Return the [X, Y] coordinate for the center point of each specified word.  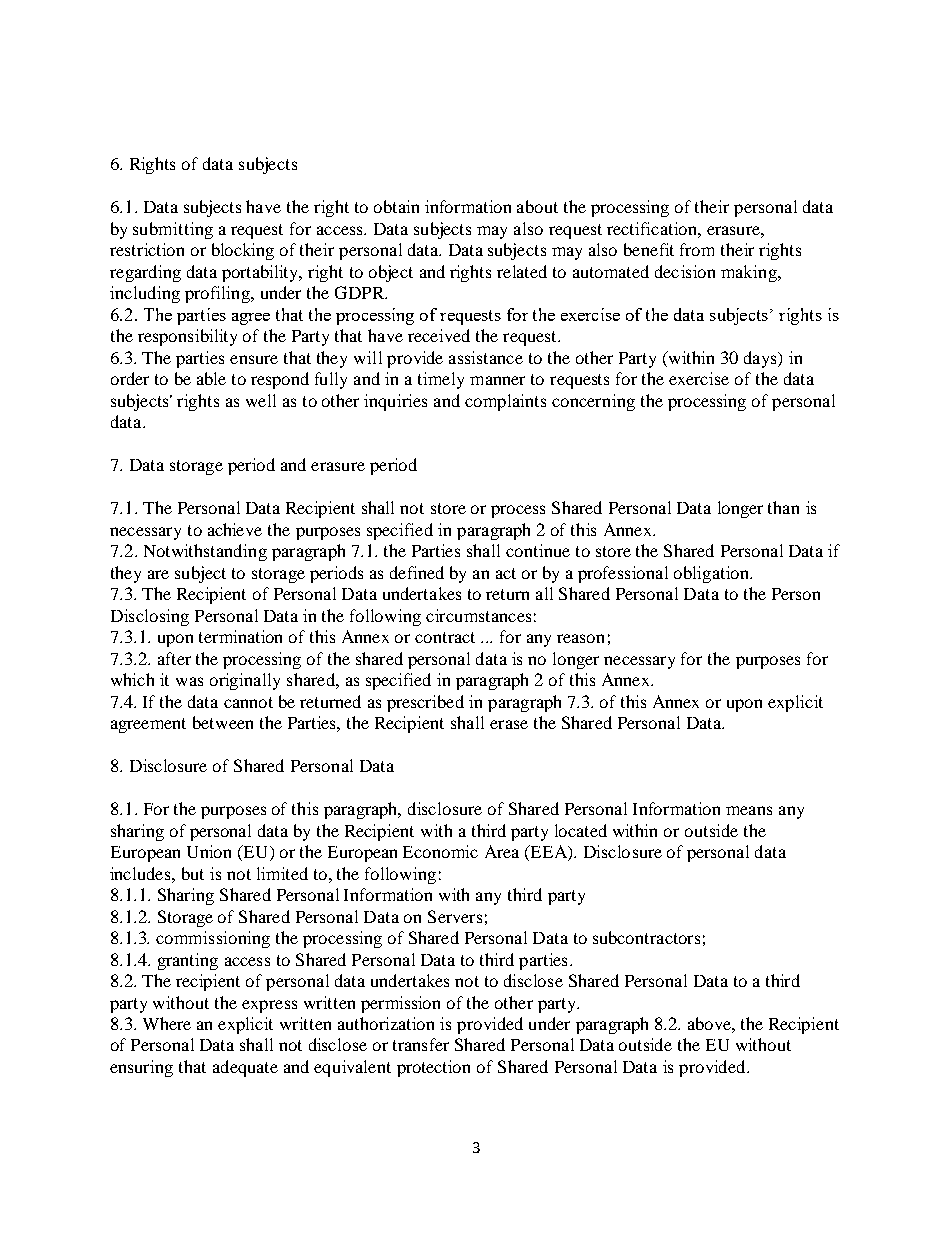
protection [433, 1068]
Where [167, 1023]
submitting [173, 230]
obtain [396, 206]
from [697, 249]
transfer [421, 1044]
